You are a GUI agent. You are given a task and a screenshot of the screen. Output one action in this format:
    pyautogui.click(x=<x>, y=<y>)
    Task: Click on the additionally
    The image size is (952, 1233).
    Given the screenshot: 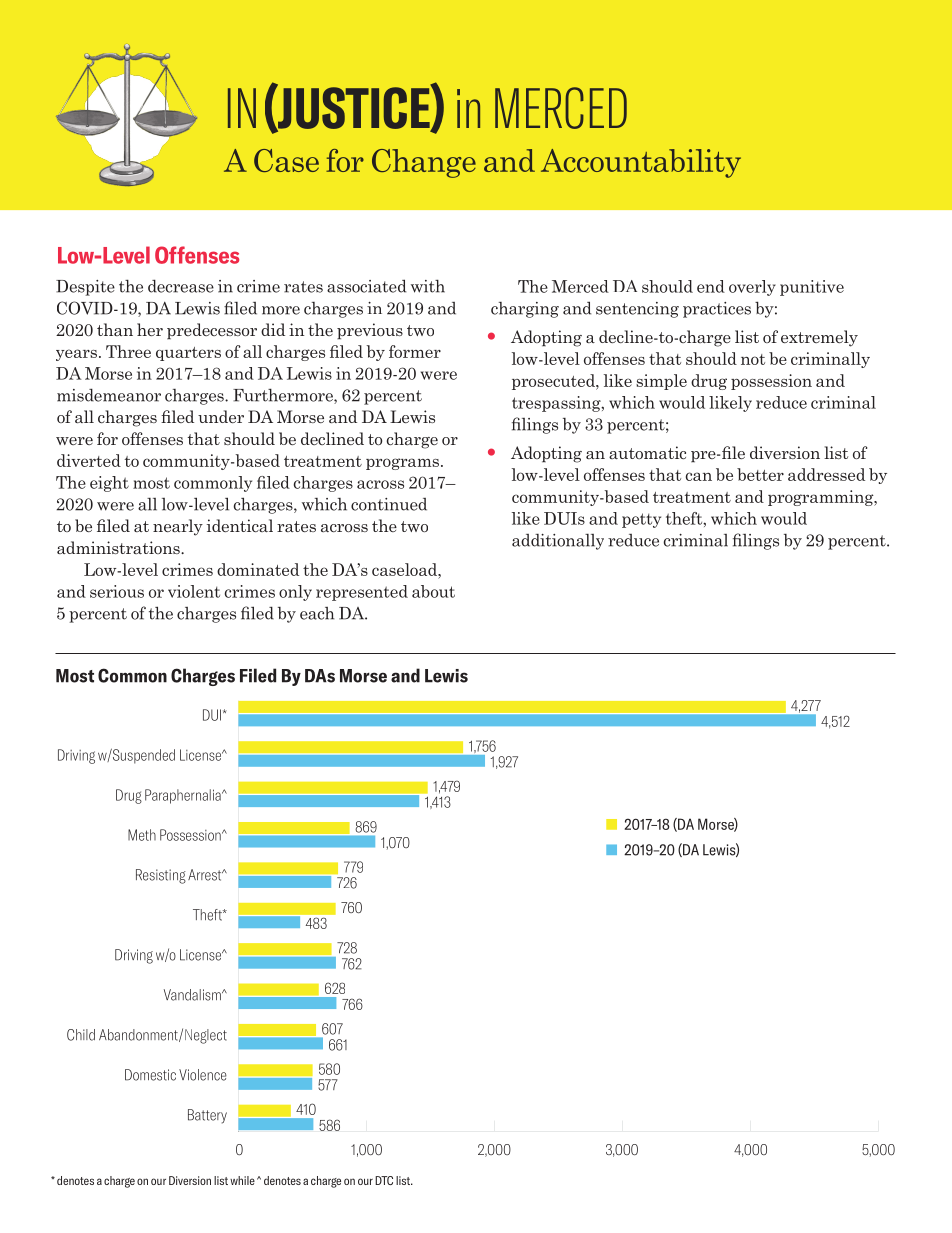 What is the action you would take?
    pyautogui.click(x=558, y=542)
